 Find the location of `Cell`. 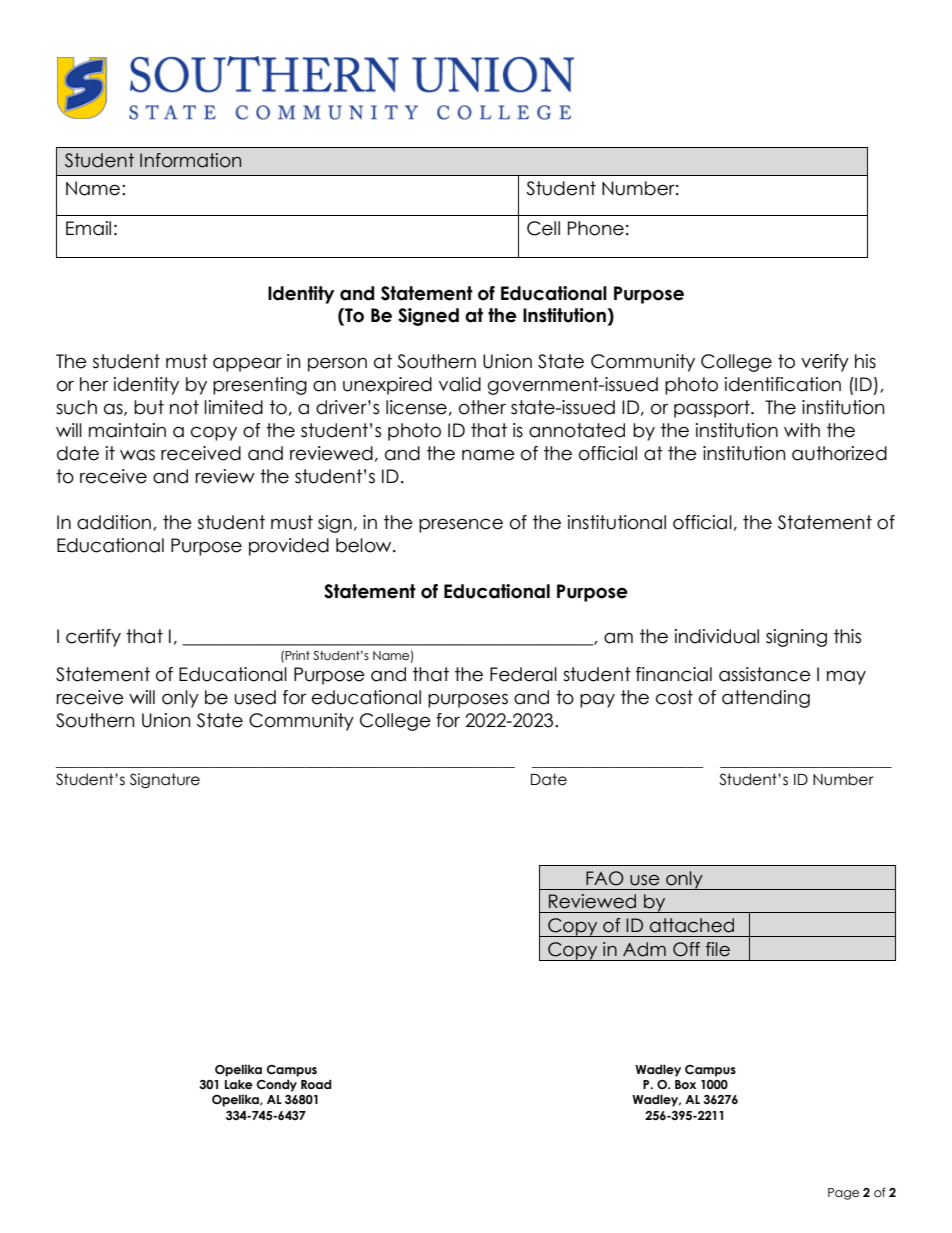

Cell is located at coordinates (543, 228).
